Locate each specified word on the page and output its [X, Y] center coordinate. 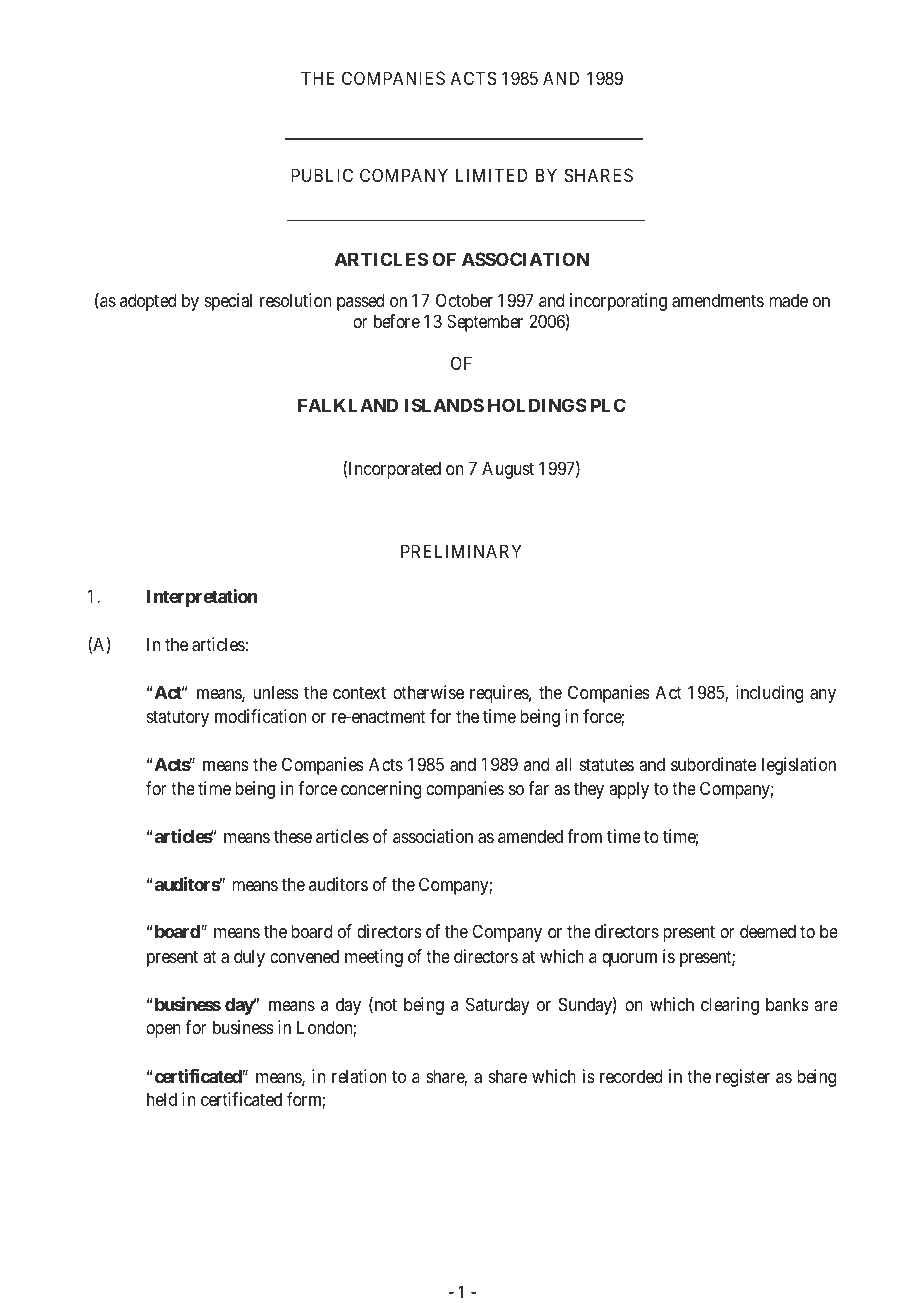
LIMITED [492, 175]
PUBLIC [322, 175]
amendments [718, 300]
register [743, 1078]
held [162, 1099]
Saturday [498, 1006]
